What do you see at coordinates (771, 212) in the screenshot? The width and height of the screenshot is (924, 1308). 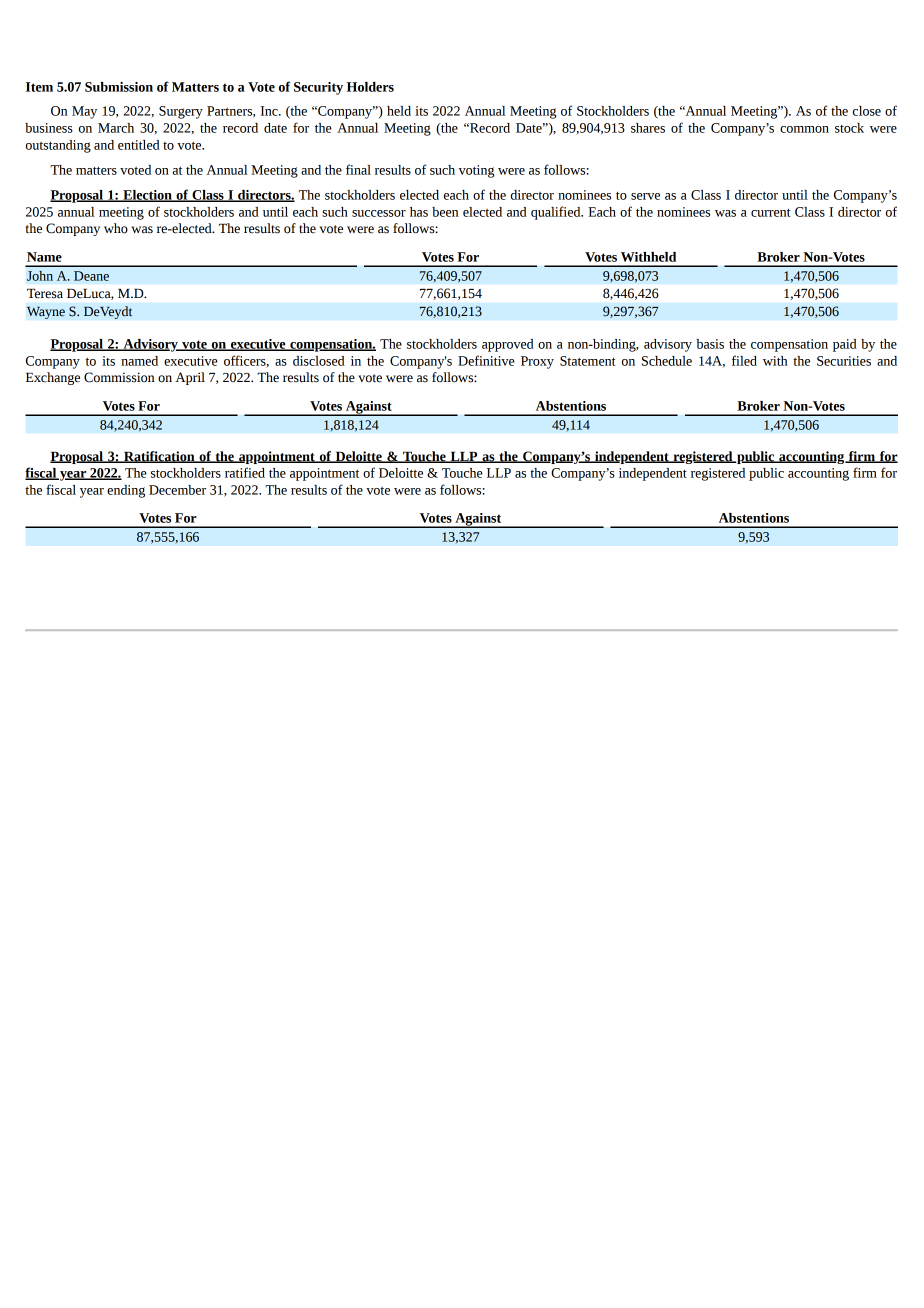 I see `current` at bounding box center [771, 212].
